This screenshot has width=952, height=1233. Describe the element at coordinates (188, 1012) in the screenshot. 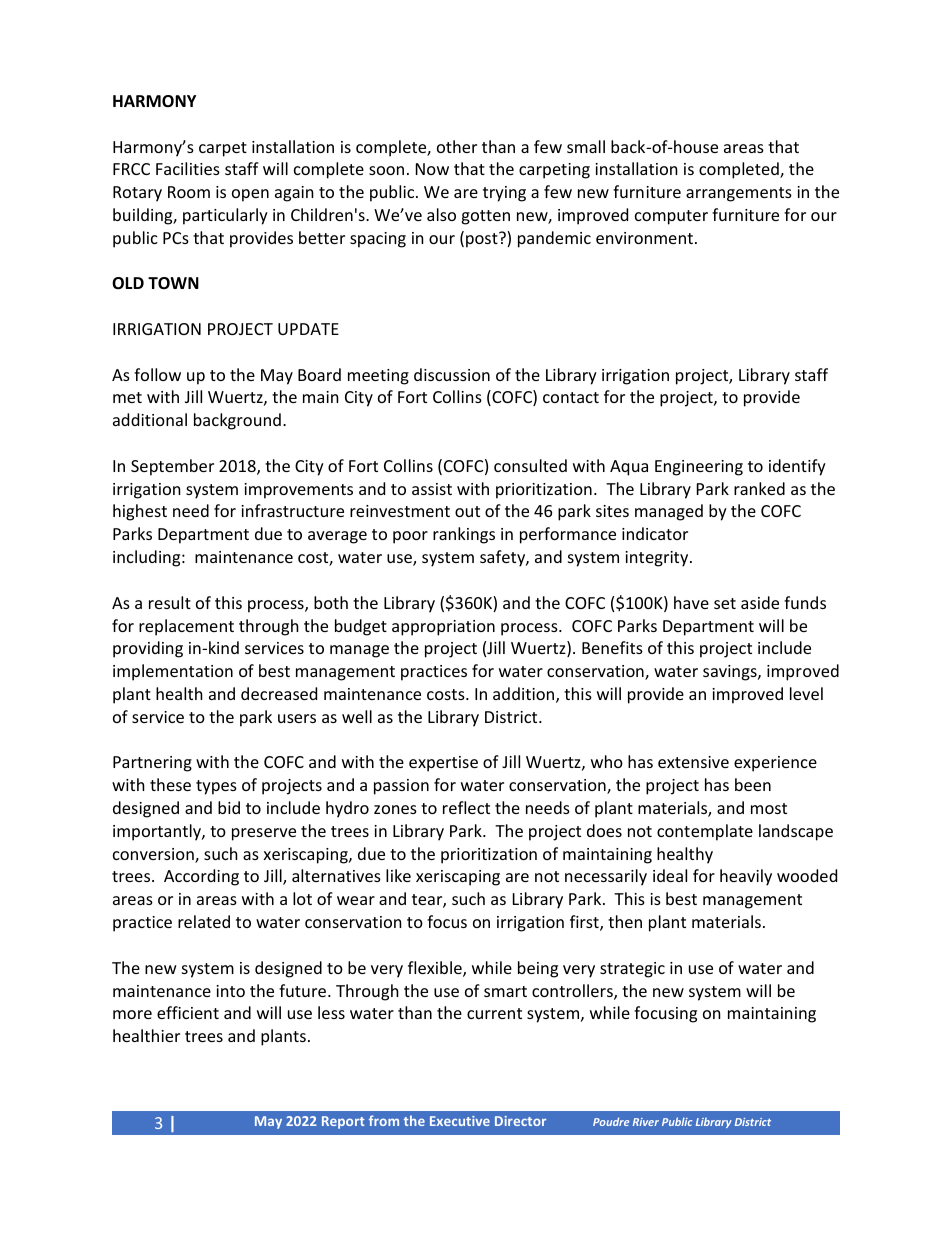

I see `efficient` at that location.
